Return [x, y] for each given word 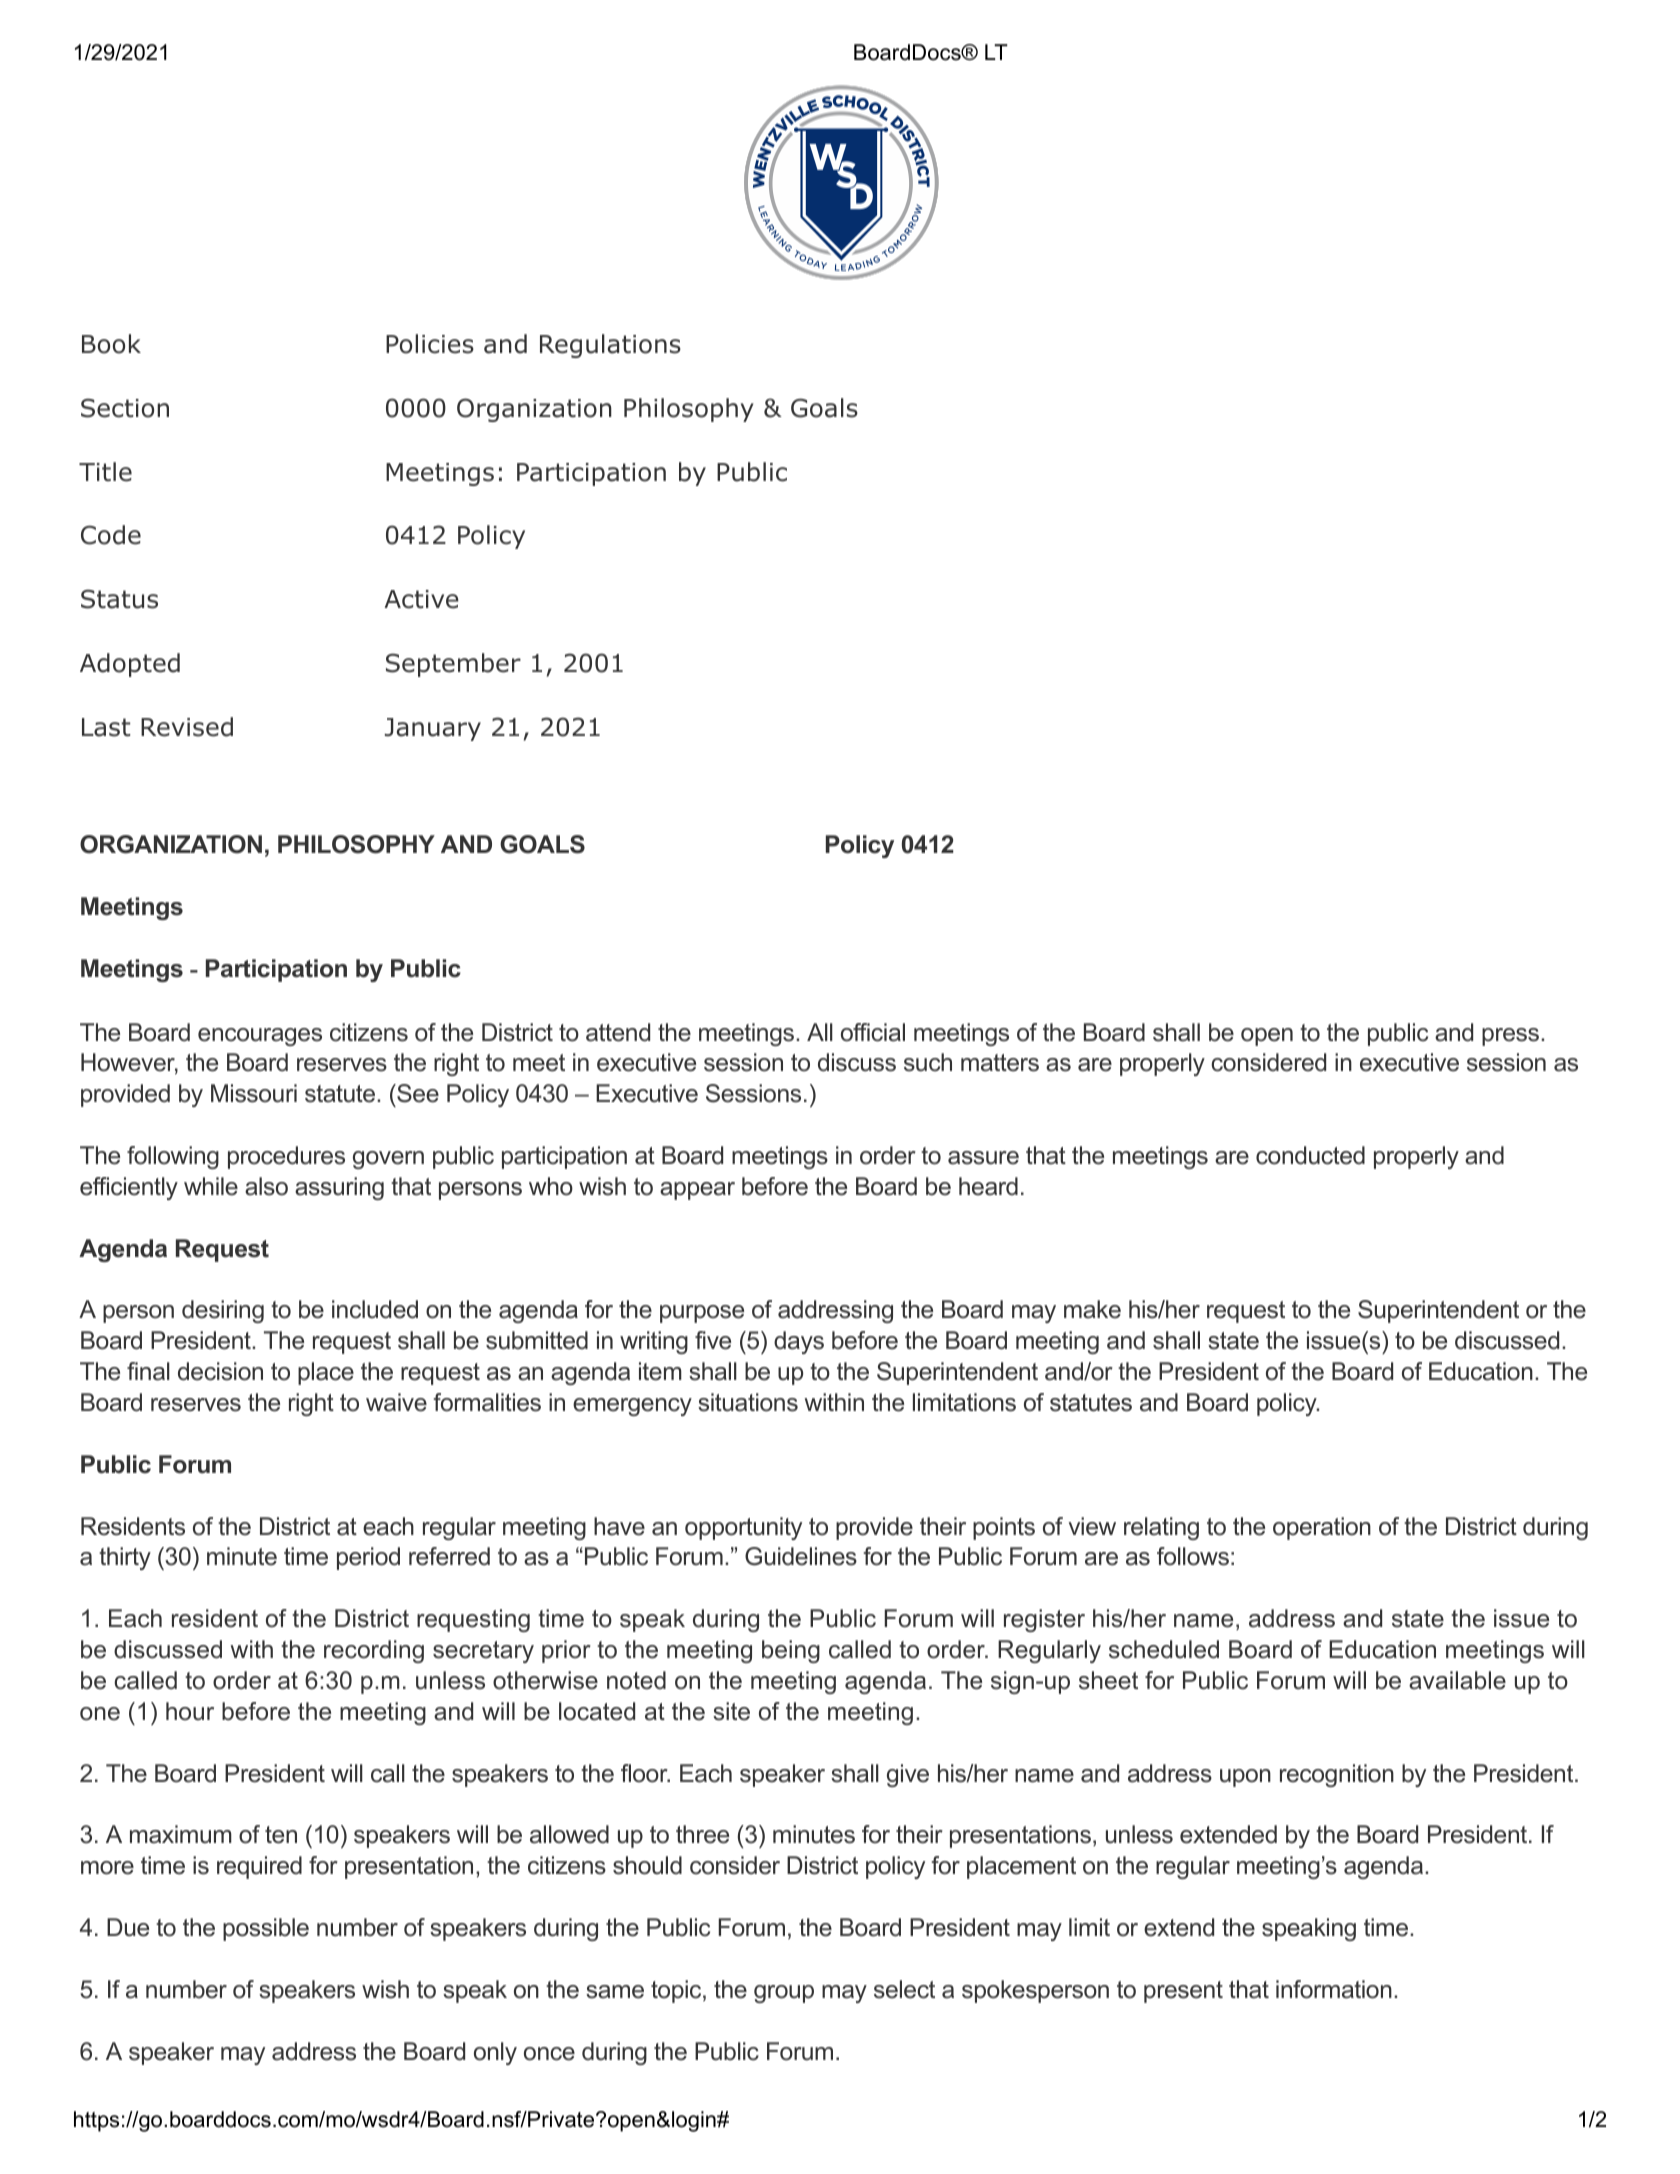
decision [220, 1371]
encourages [260, 1037]
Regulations [610, 346]
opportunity [743, 1528]
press [1512, 1037]
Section [125, 408]
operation [1322, 1528]
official [873, 1032]
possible [266, 1929]
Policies [430, 344]
